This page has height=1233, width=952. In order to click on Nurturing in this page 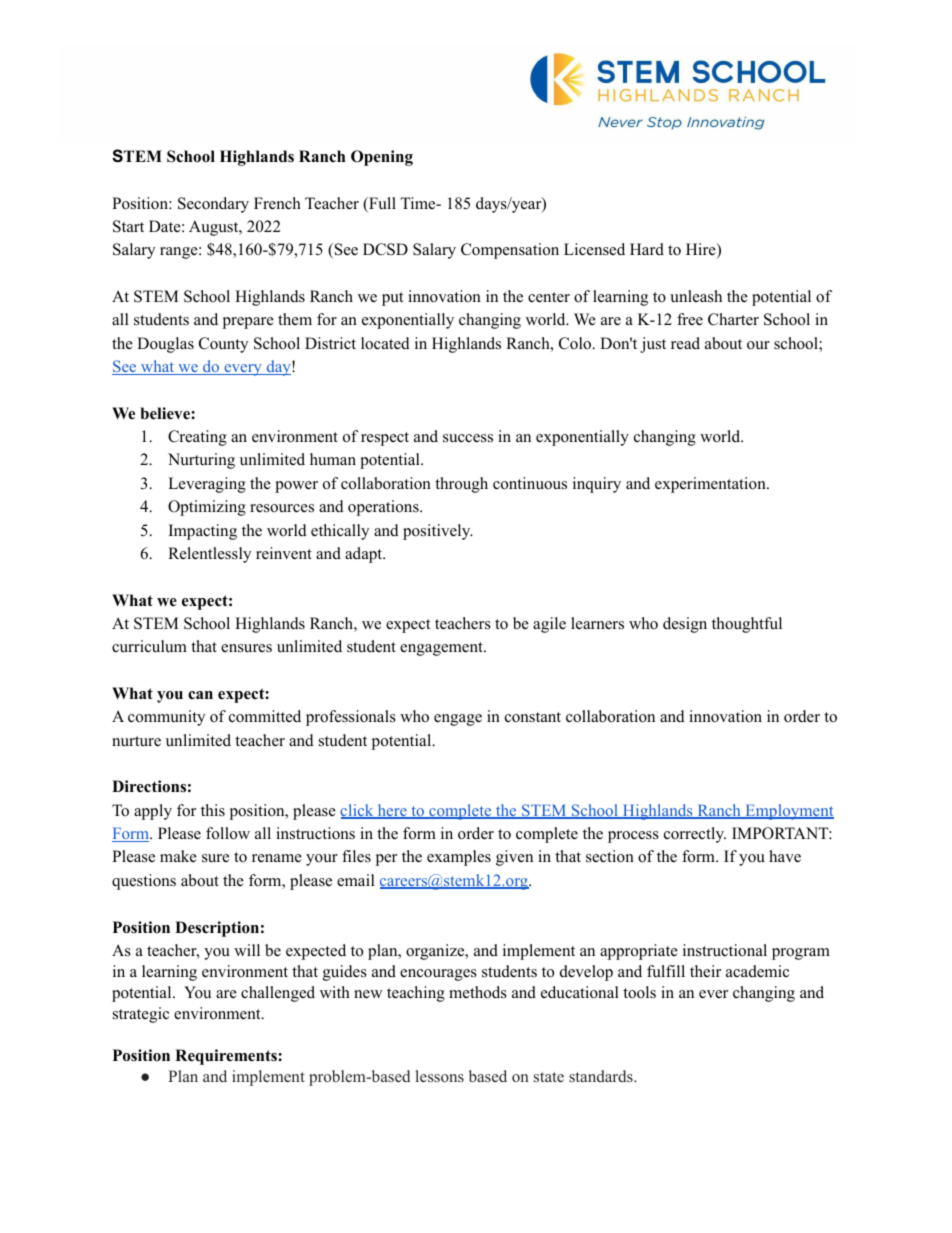, I will do `click(201, 461)`.
